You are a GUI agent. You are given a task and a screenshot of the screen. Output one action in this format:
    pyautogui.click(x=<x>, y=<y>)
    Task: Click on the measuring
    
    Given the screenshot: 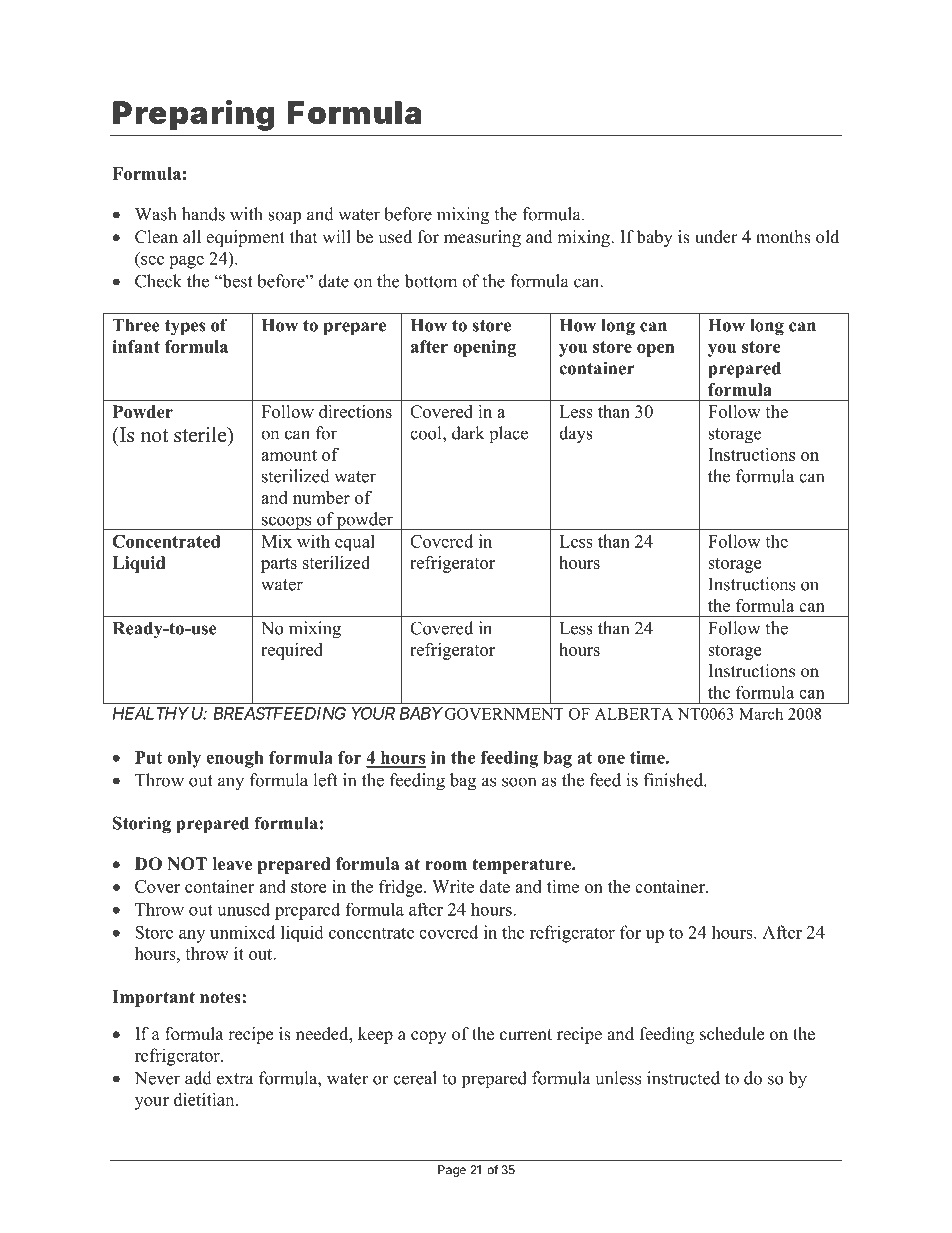 What is the action you would take?
    pyautogui.click(x=482, y=238)
